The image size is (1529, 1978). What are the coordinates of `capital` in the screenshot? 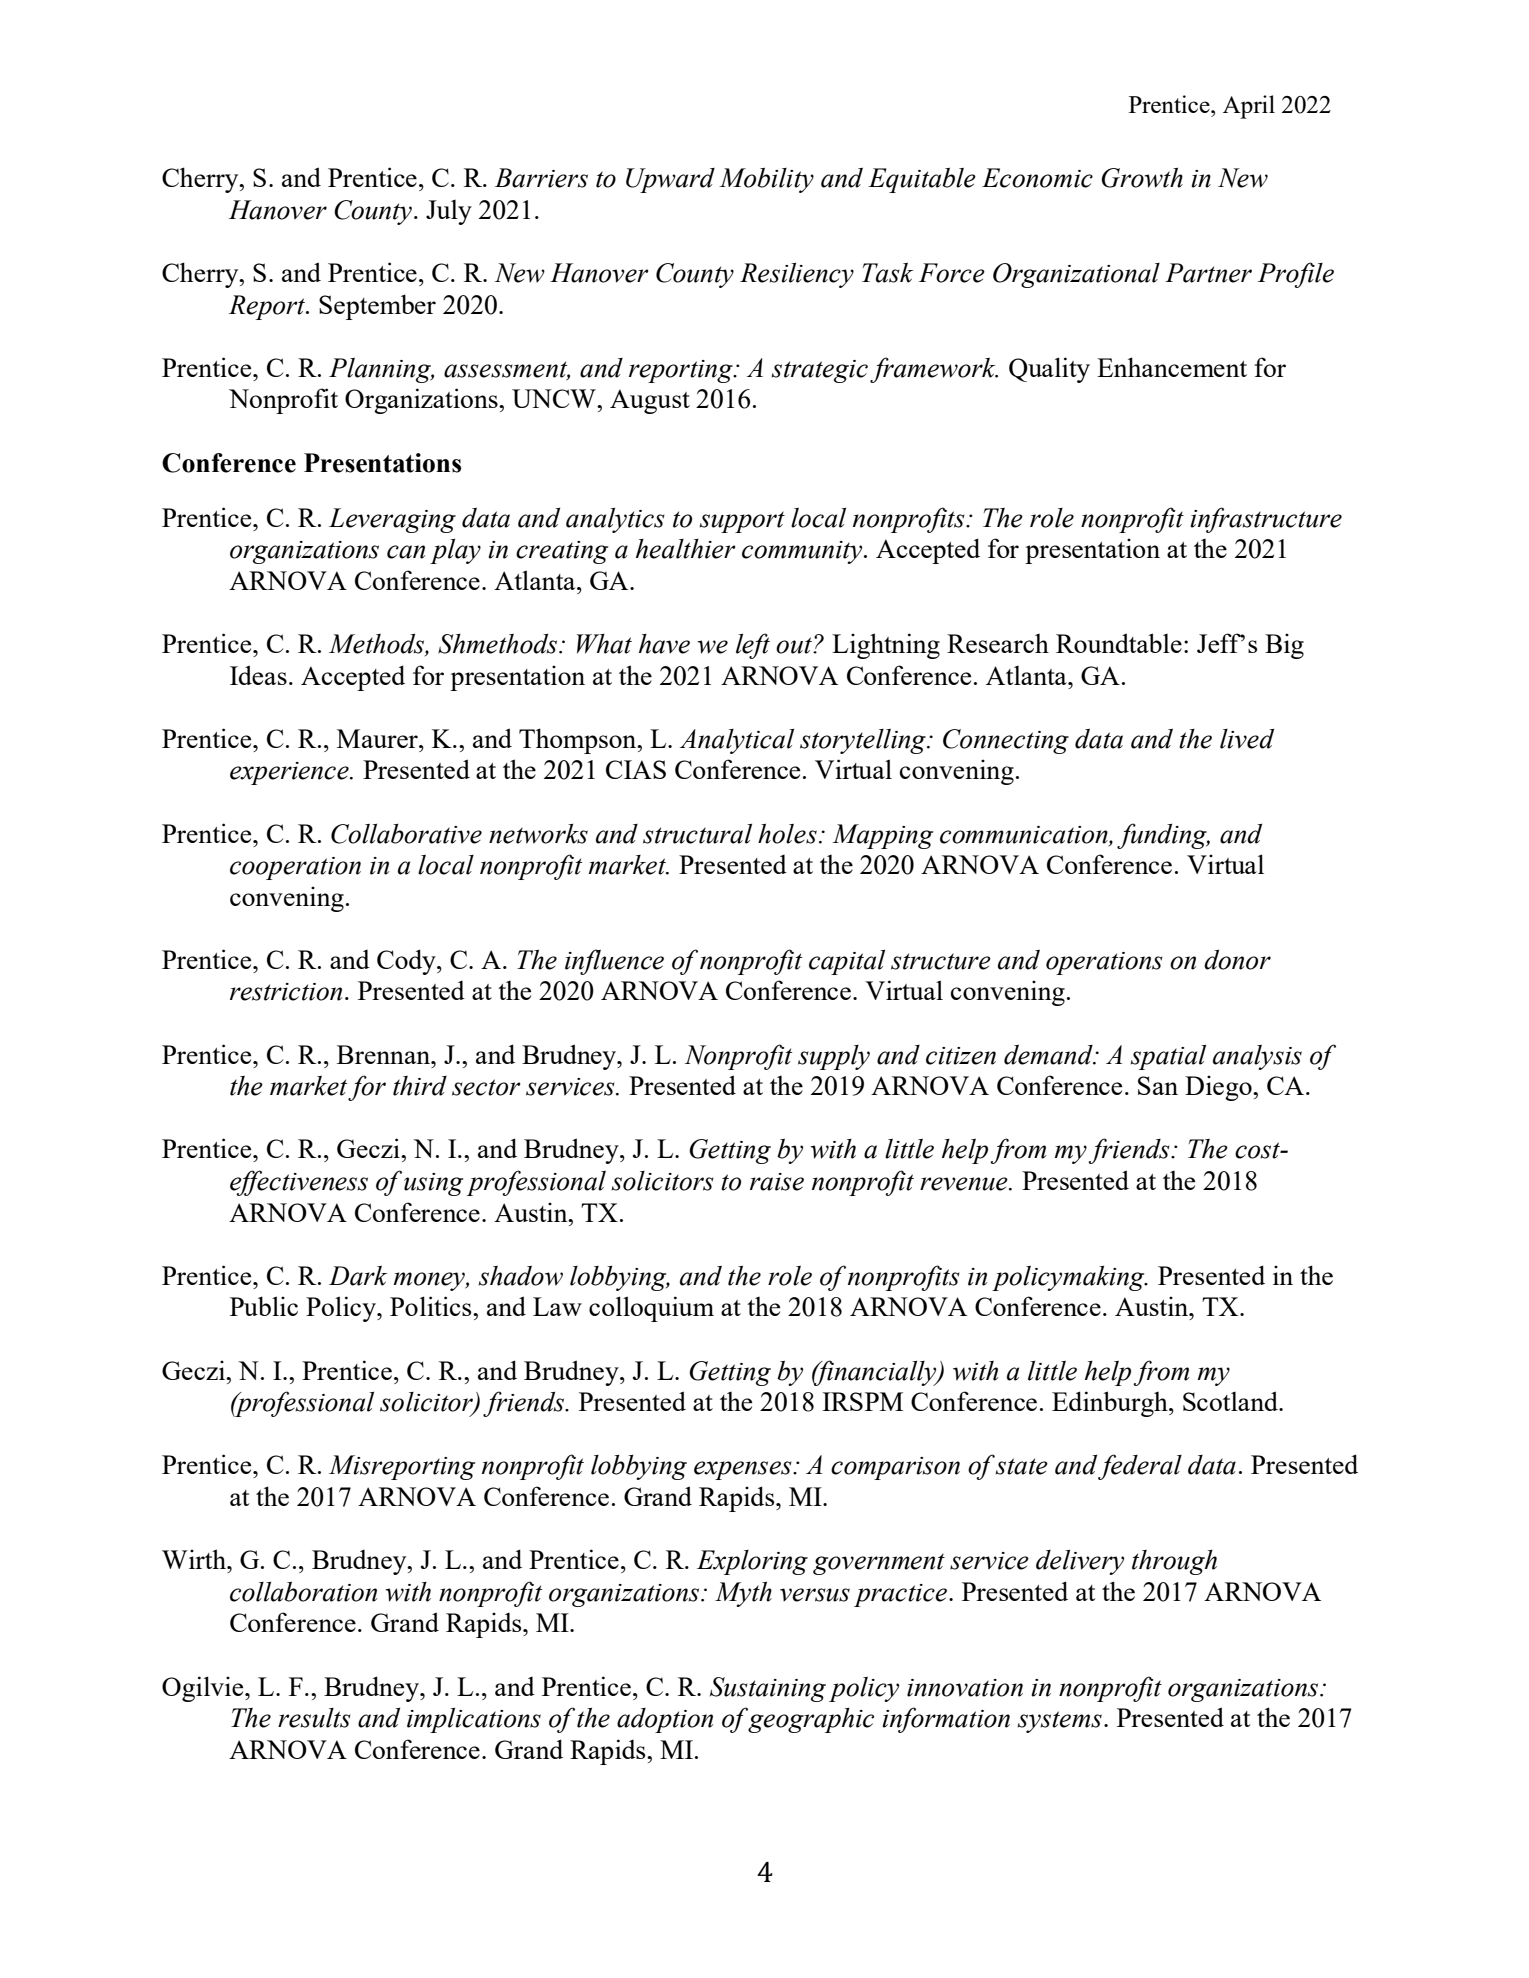 It's located at (847, 962).
